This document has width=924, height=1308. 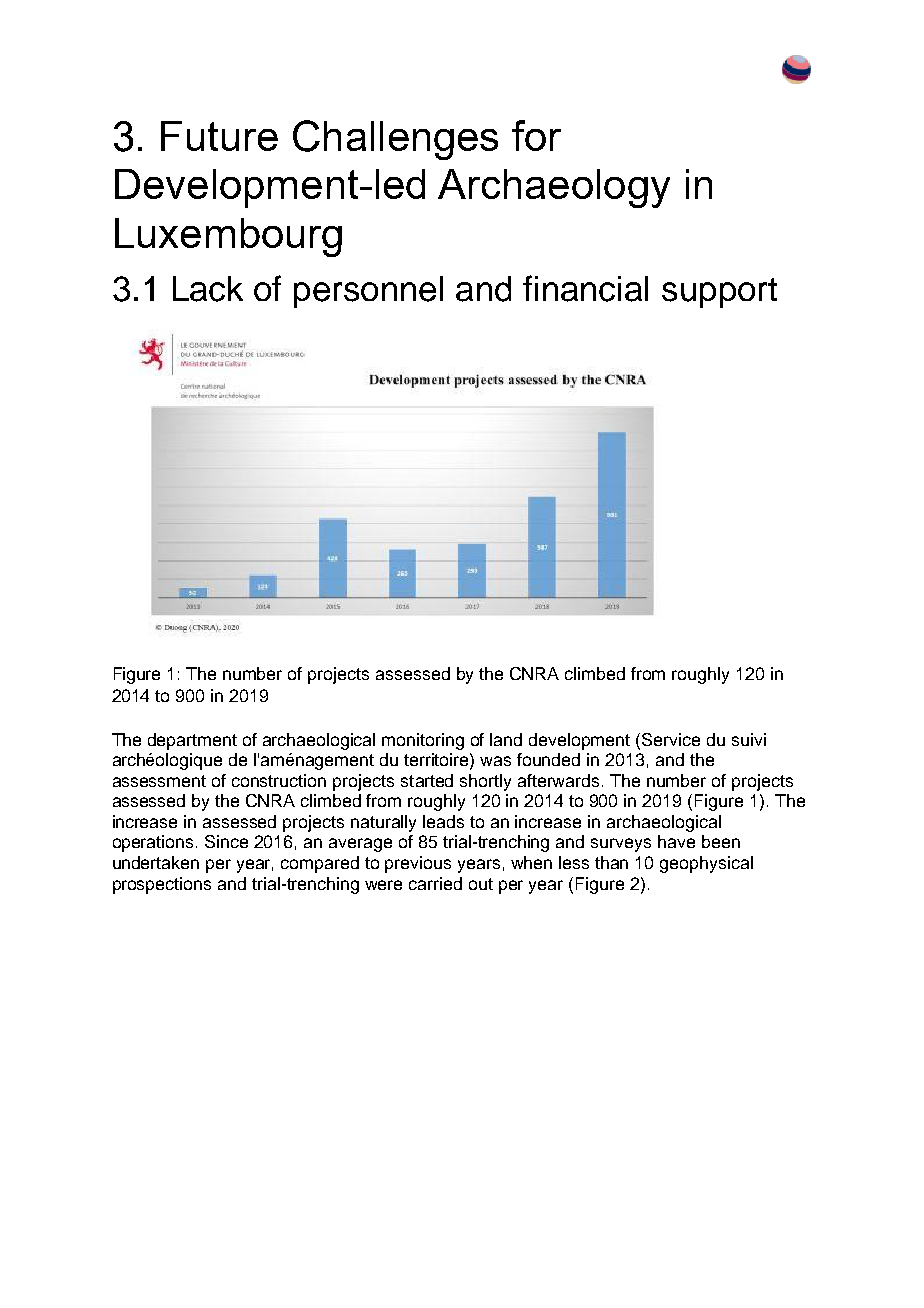 I want to click on personnel, so click(x=368, y=292).
